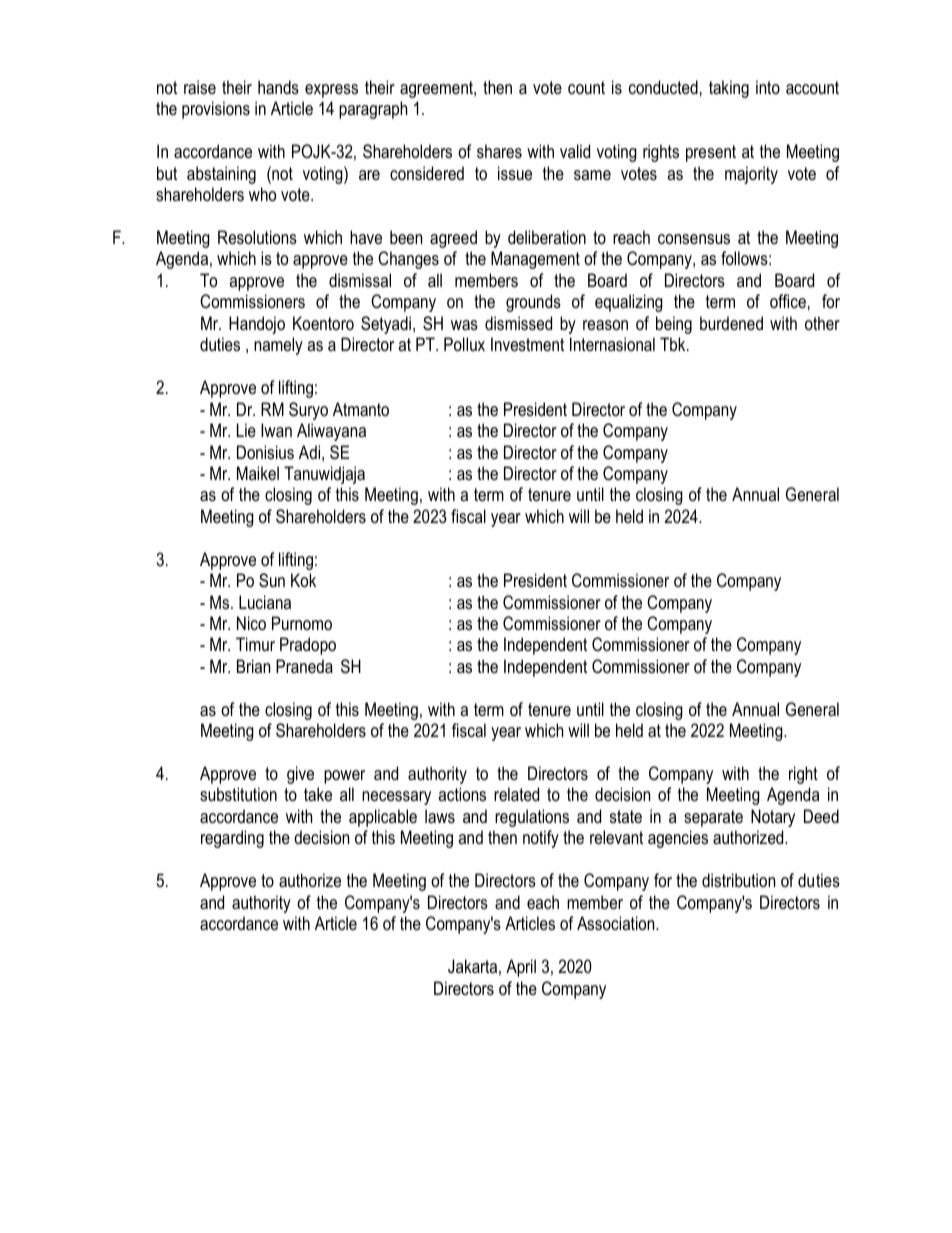 The width and height of the document is (952, 1233). I want to click on April, so click(521, 968).
